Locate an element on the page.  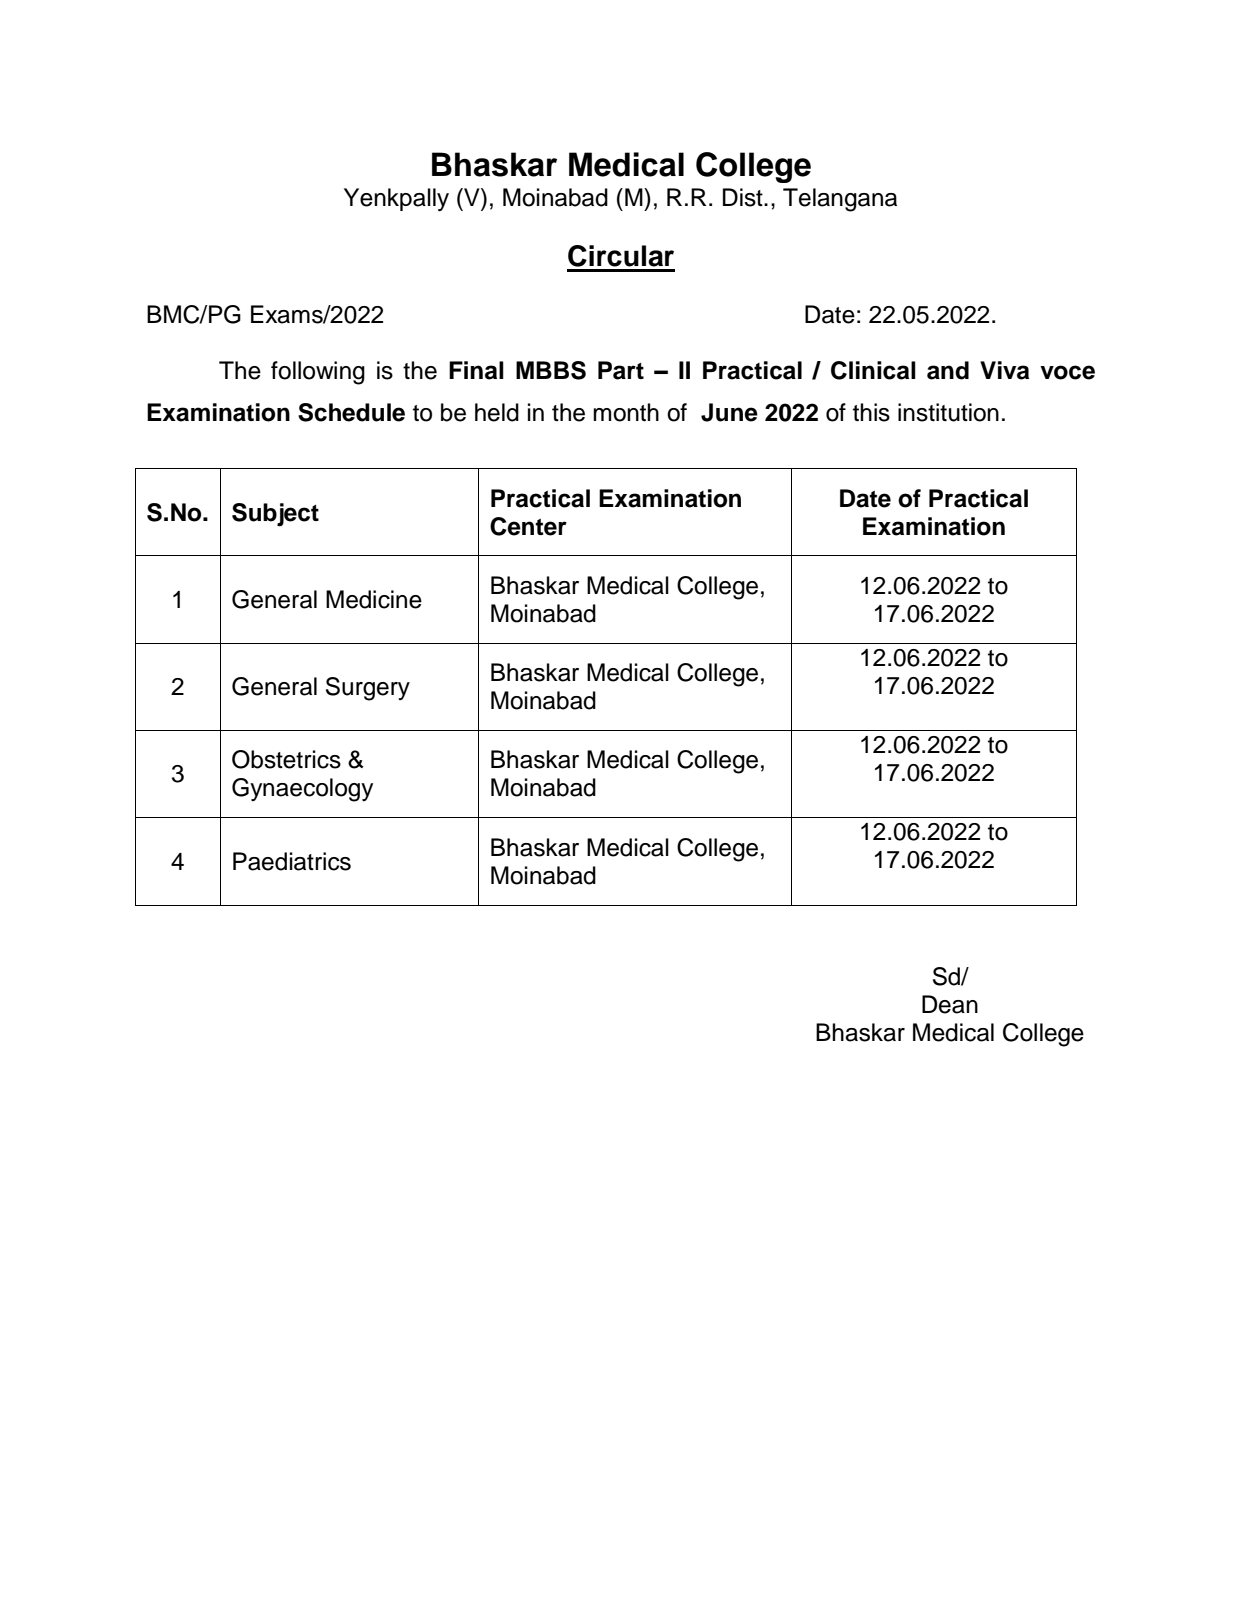
Obstetrics is located at coordinates (286, 759).
